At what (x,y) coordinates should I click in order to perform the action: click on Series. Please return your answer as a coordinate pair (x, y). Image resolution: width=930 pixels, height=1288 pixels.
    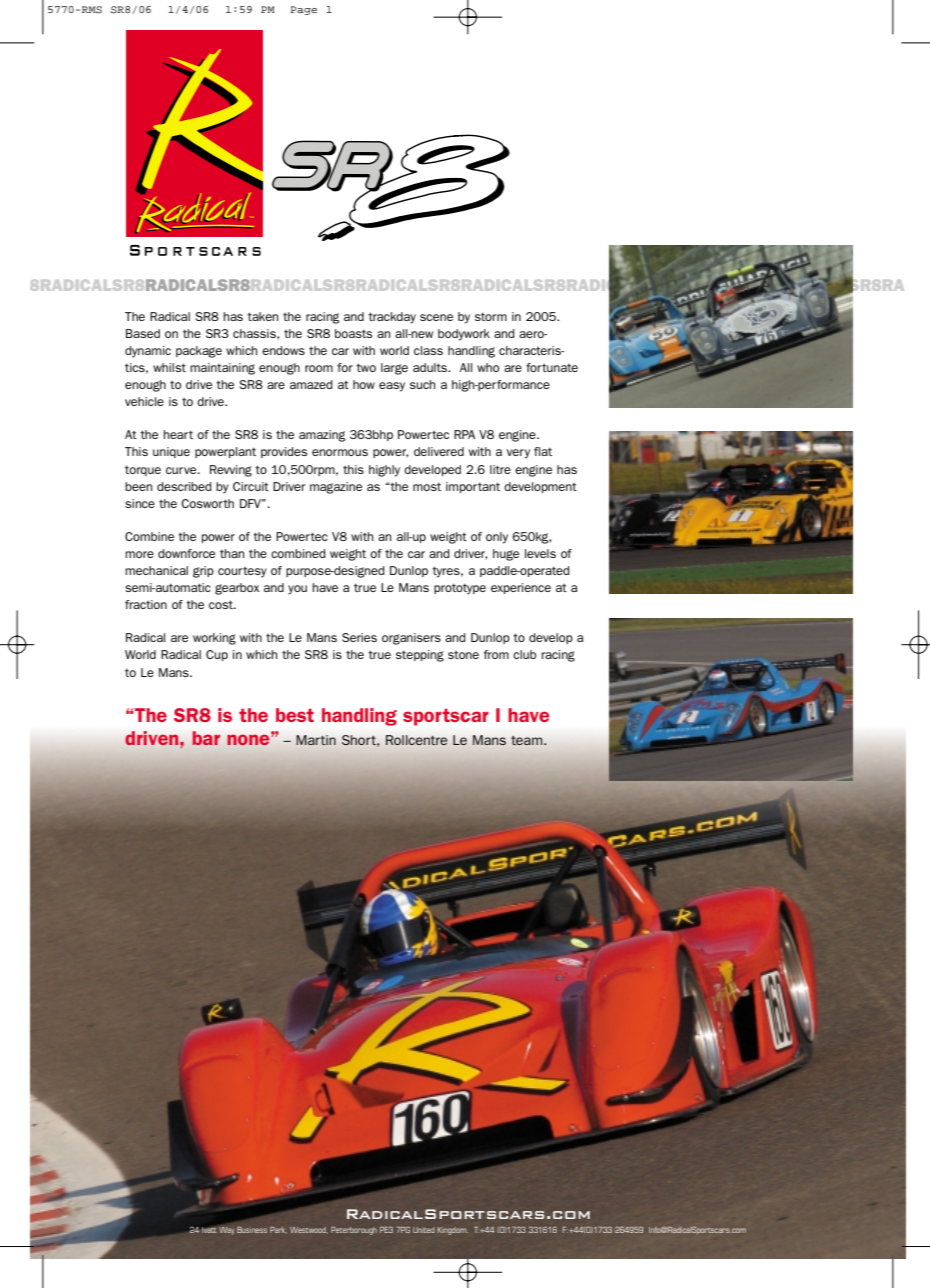
    Looking at the image, I should click on (359, 637).
